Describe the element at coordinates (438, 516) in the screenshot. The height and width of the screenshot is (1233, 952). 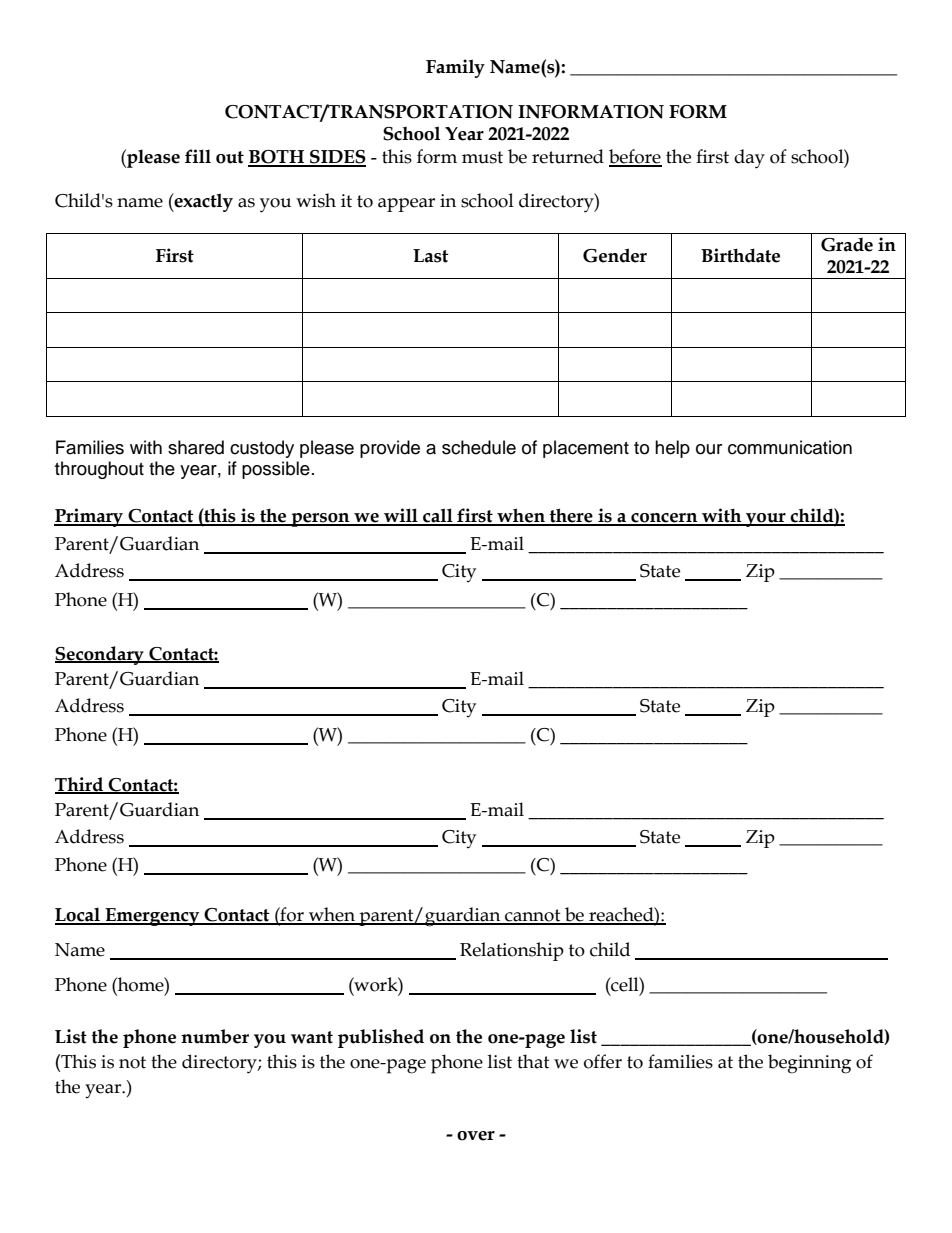
I see `call` at that location.
